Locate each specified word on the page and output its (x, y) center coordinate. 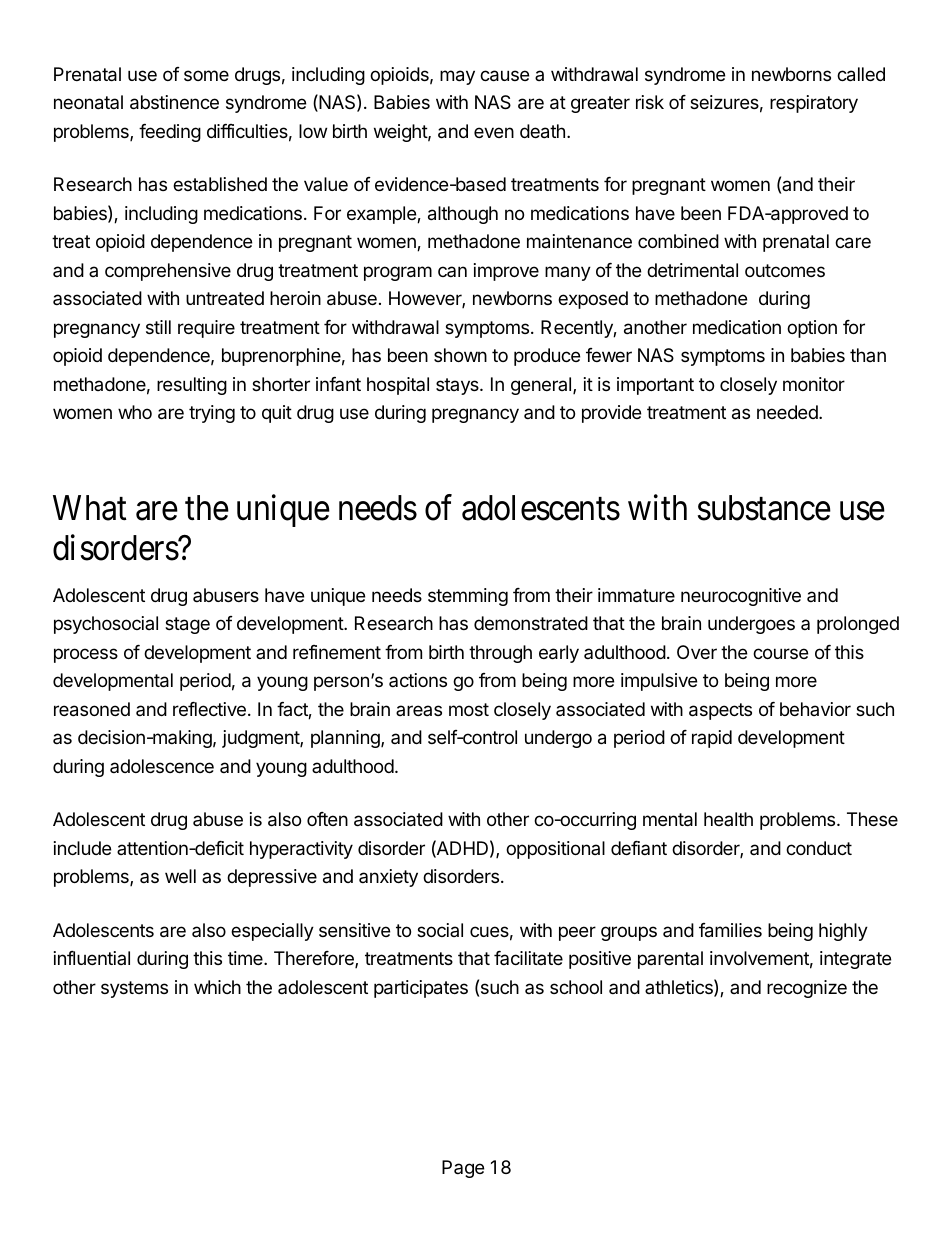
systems (134, 989)
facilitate (528, 958)
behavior (815, 709)
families (730, 930)
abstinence (174, 102)
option (812, 329)
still (158, 327)
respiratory (814, 104)
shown (460, 355)
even (494, 132)
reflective (209, 709)
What (90, 508)
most (469, 709)
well (180, 876)
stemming (468, 597)
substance (764, 508)
